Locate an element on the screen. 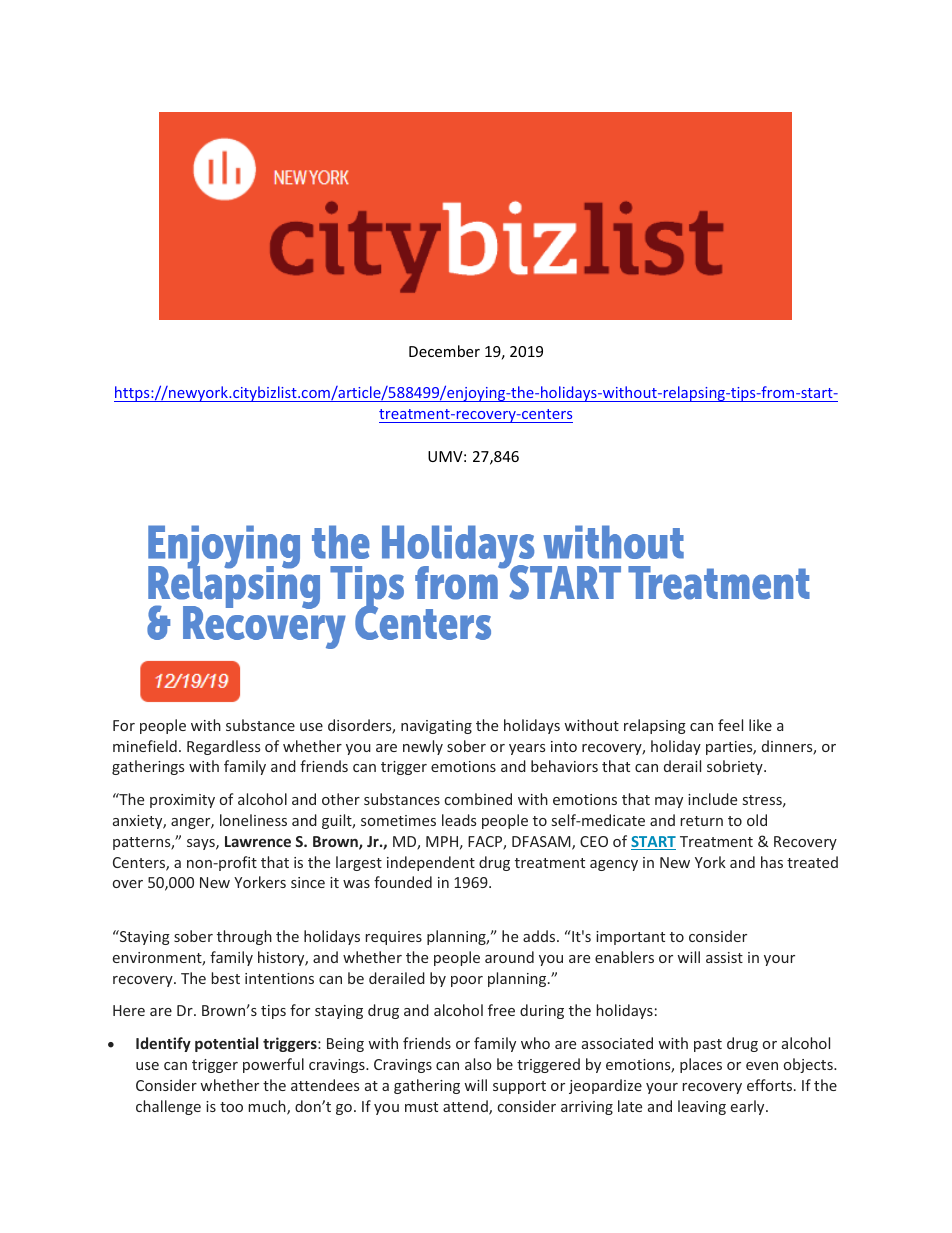  efforts is located at coordinates (771, 1085).
